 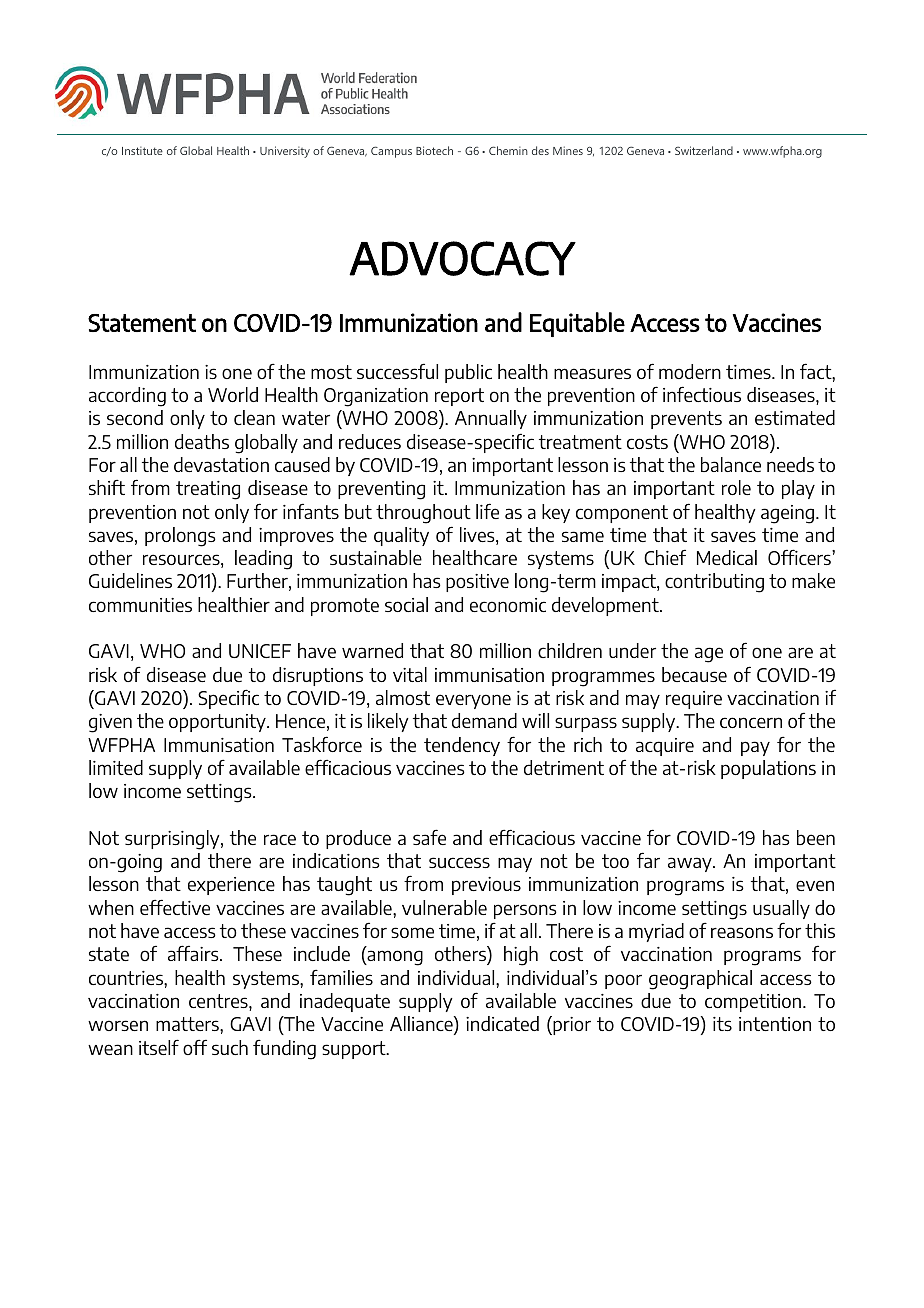 I want to click on contributing, so click(x=714, y=583).
